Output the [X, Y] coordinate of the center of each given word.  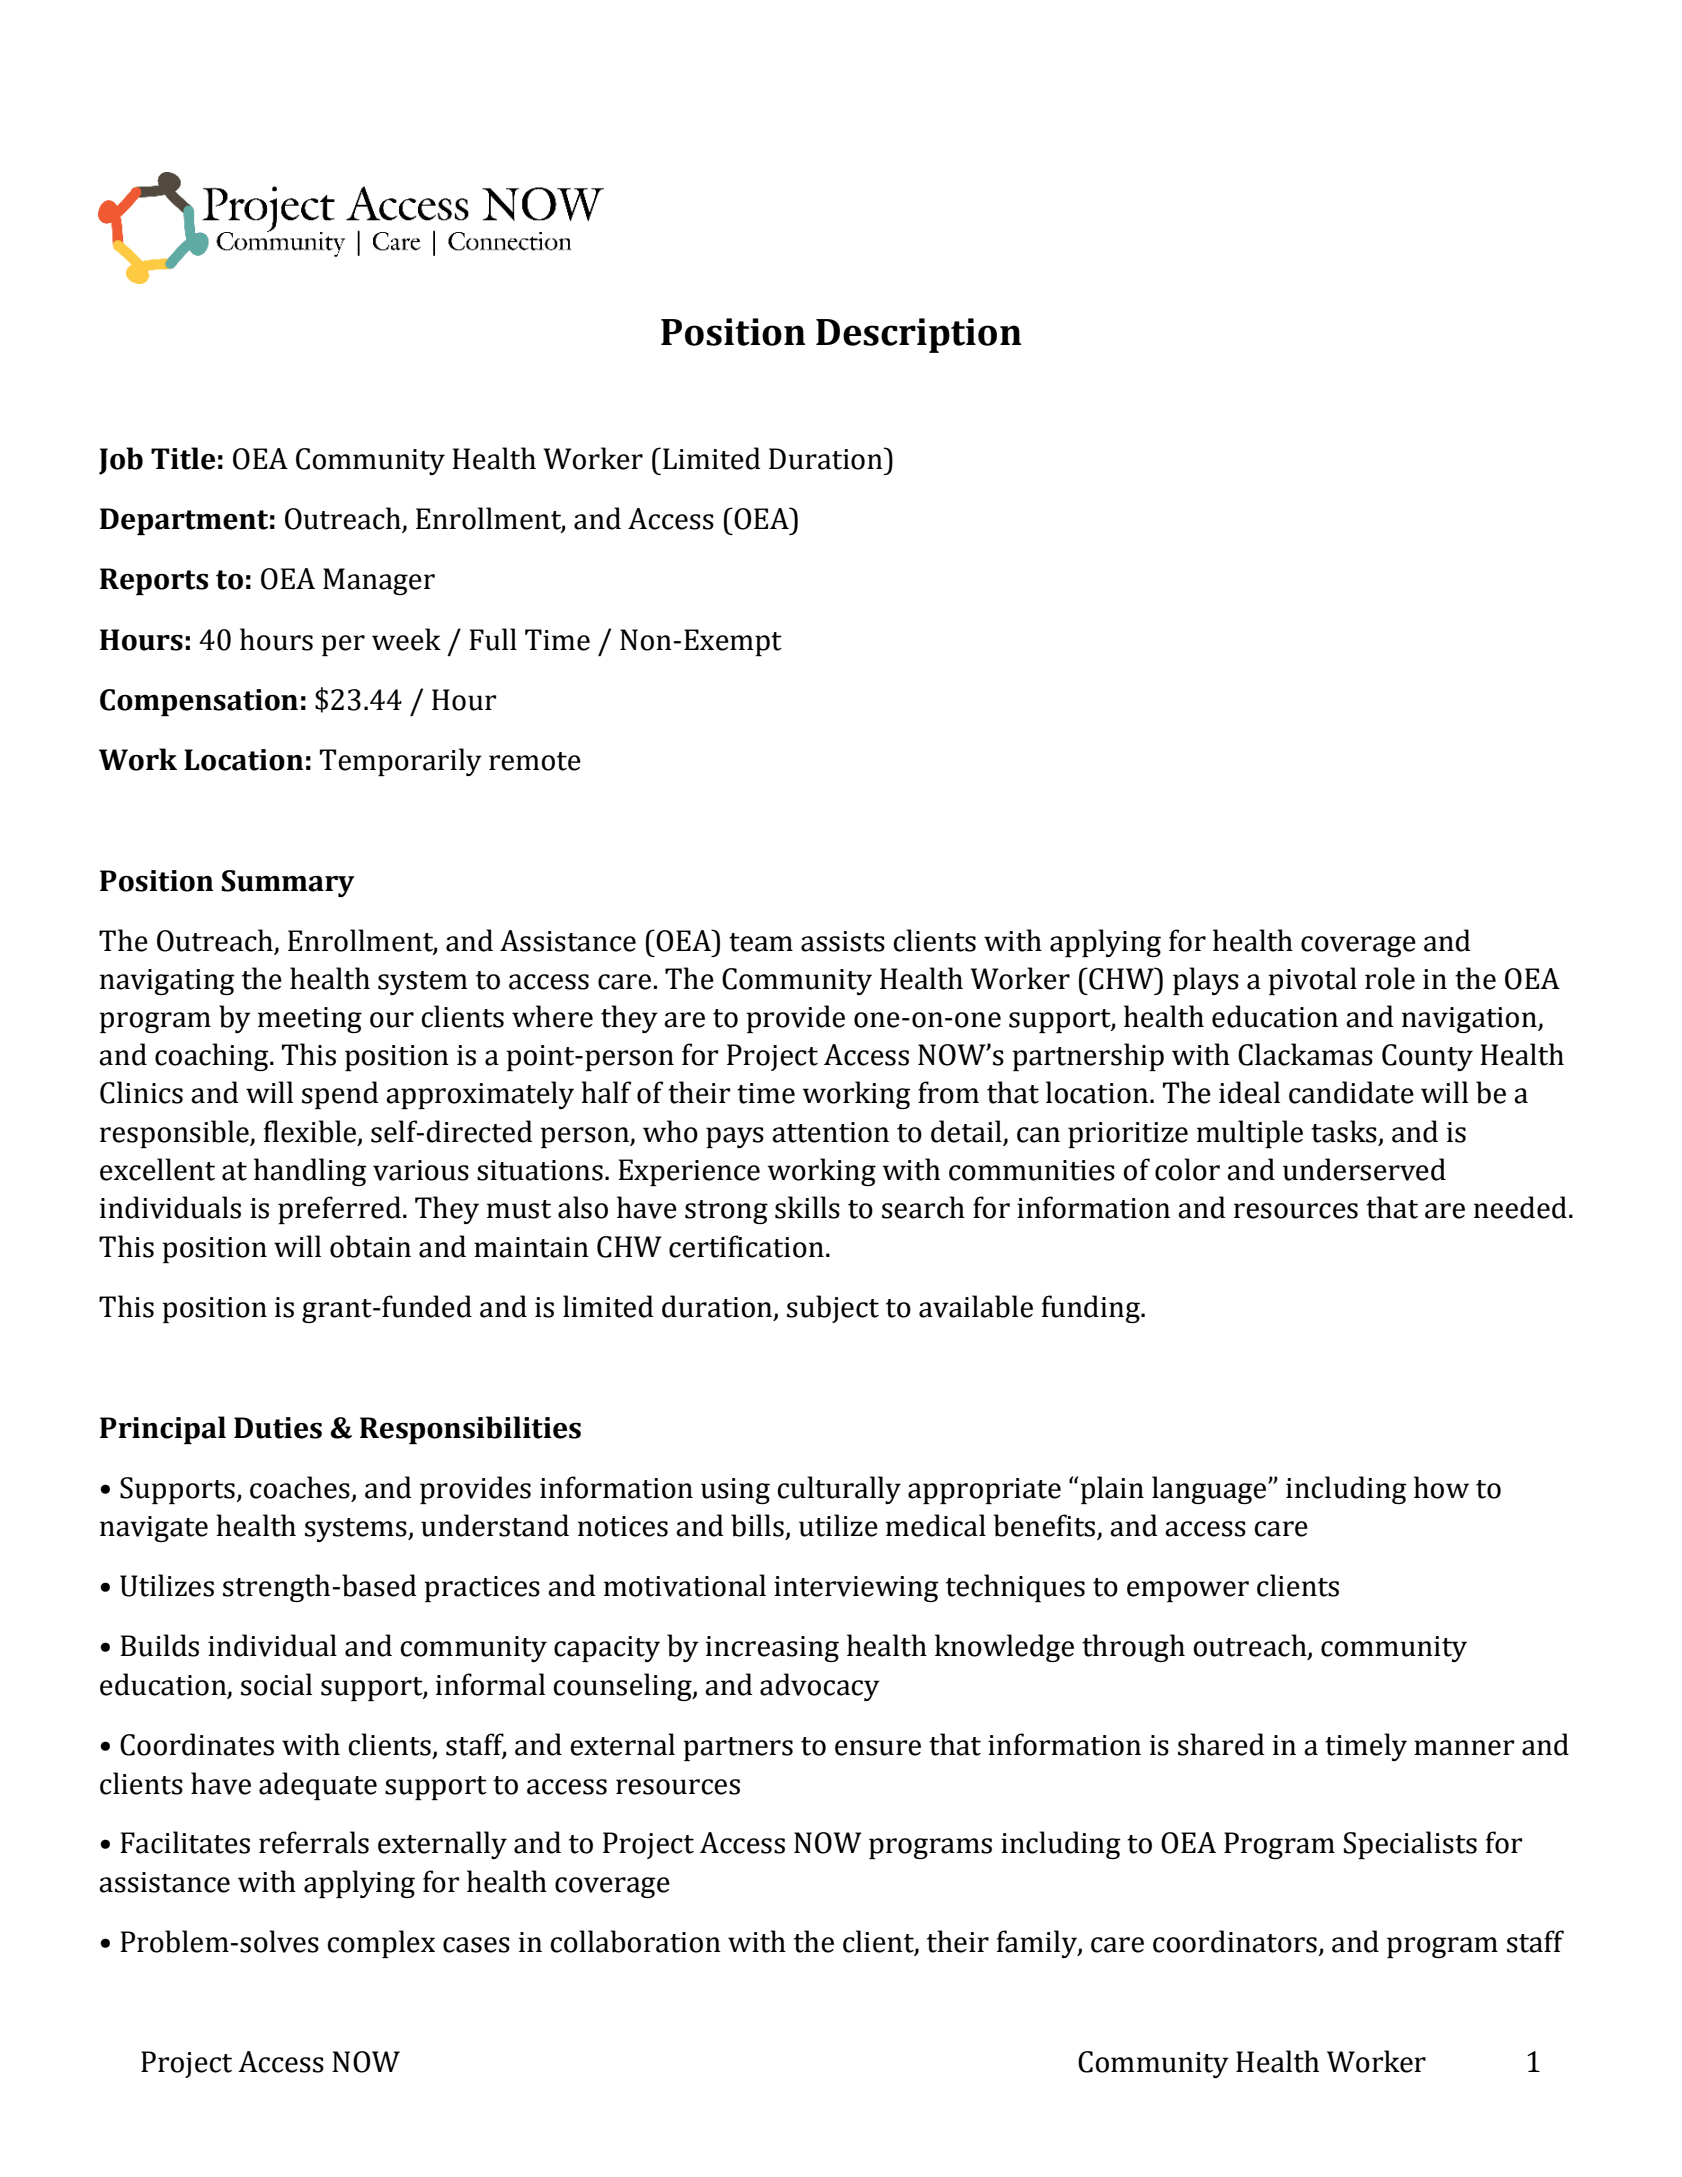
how [1441, 1487]
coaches [300, 1487]
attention [830, 1132]
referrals [314, 1842]
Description [919, 335]
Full [493, 639]
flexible [311, 1132]
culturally [839, 1490]
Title [183, 458]
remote [535, 761]
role [1390, 978]
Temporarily [401, 762]
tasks [1344, 1131]
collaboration [635, 1941]
